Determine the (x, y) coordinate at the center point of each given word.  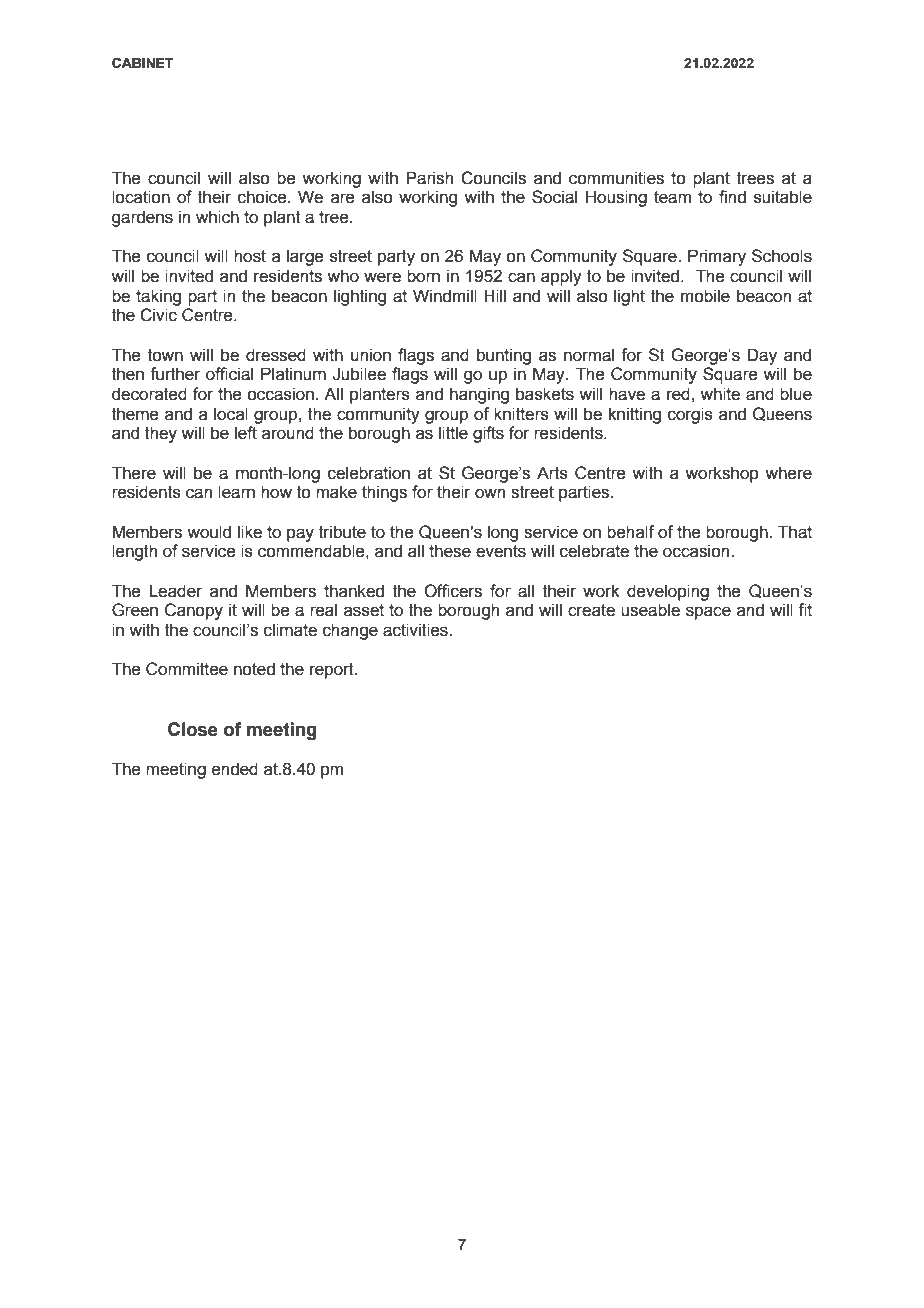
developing (668, 592)
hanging (479, 395)
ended (235, 769)
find (732, 197)
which (217, 217)
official (229, 374)
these (450, 551)
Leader (175, 591)
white (720, 394)
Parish (430, 178)
